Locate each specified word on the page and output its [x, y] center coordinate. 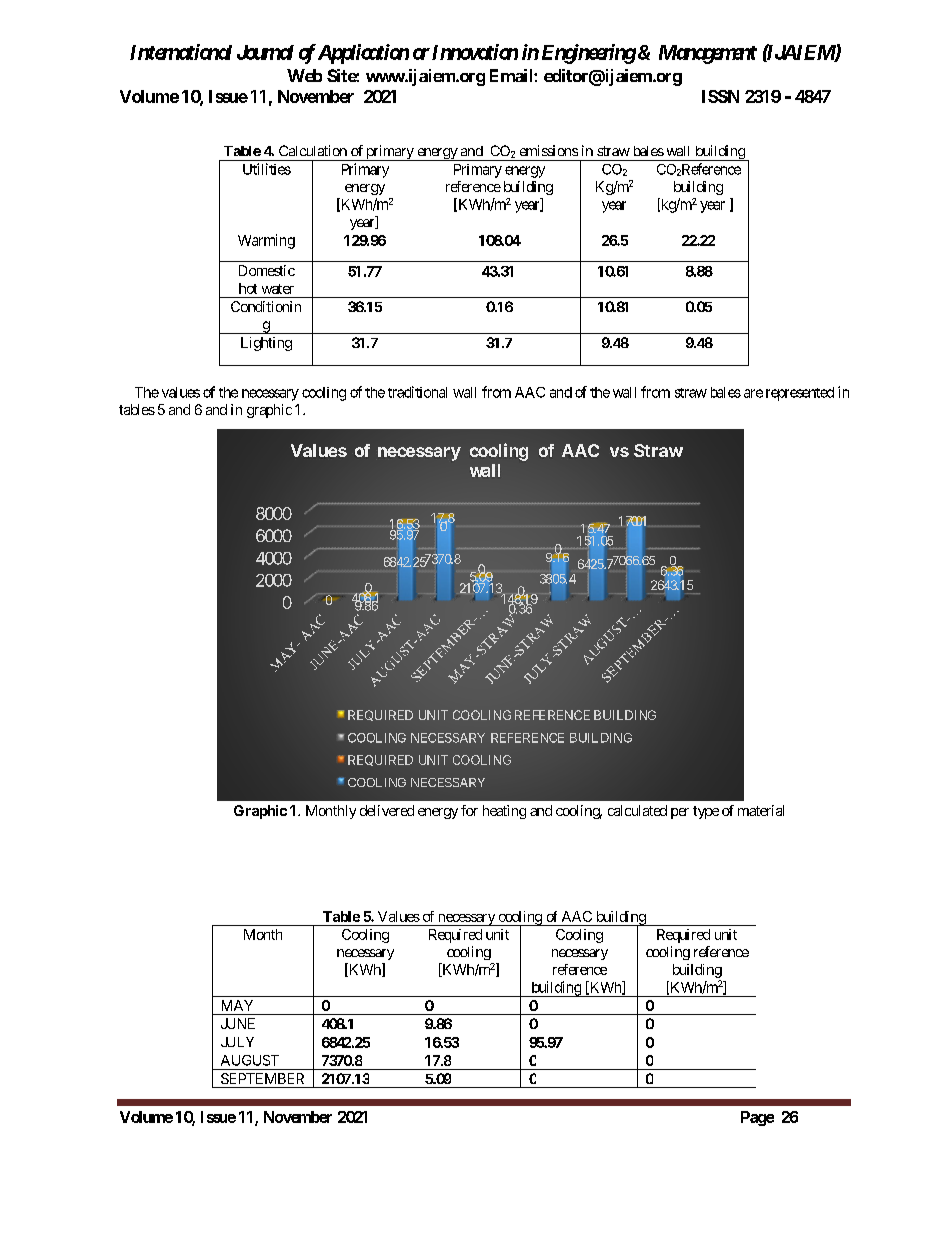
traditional [417, 392]
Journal [265, 52]
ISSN [720, 96]
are [753, 393]
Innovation [475, 52]
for [469, 810]
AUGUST [250, 1060]
